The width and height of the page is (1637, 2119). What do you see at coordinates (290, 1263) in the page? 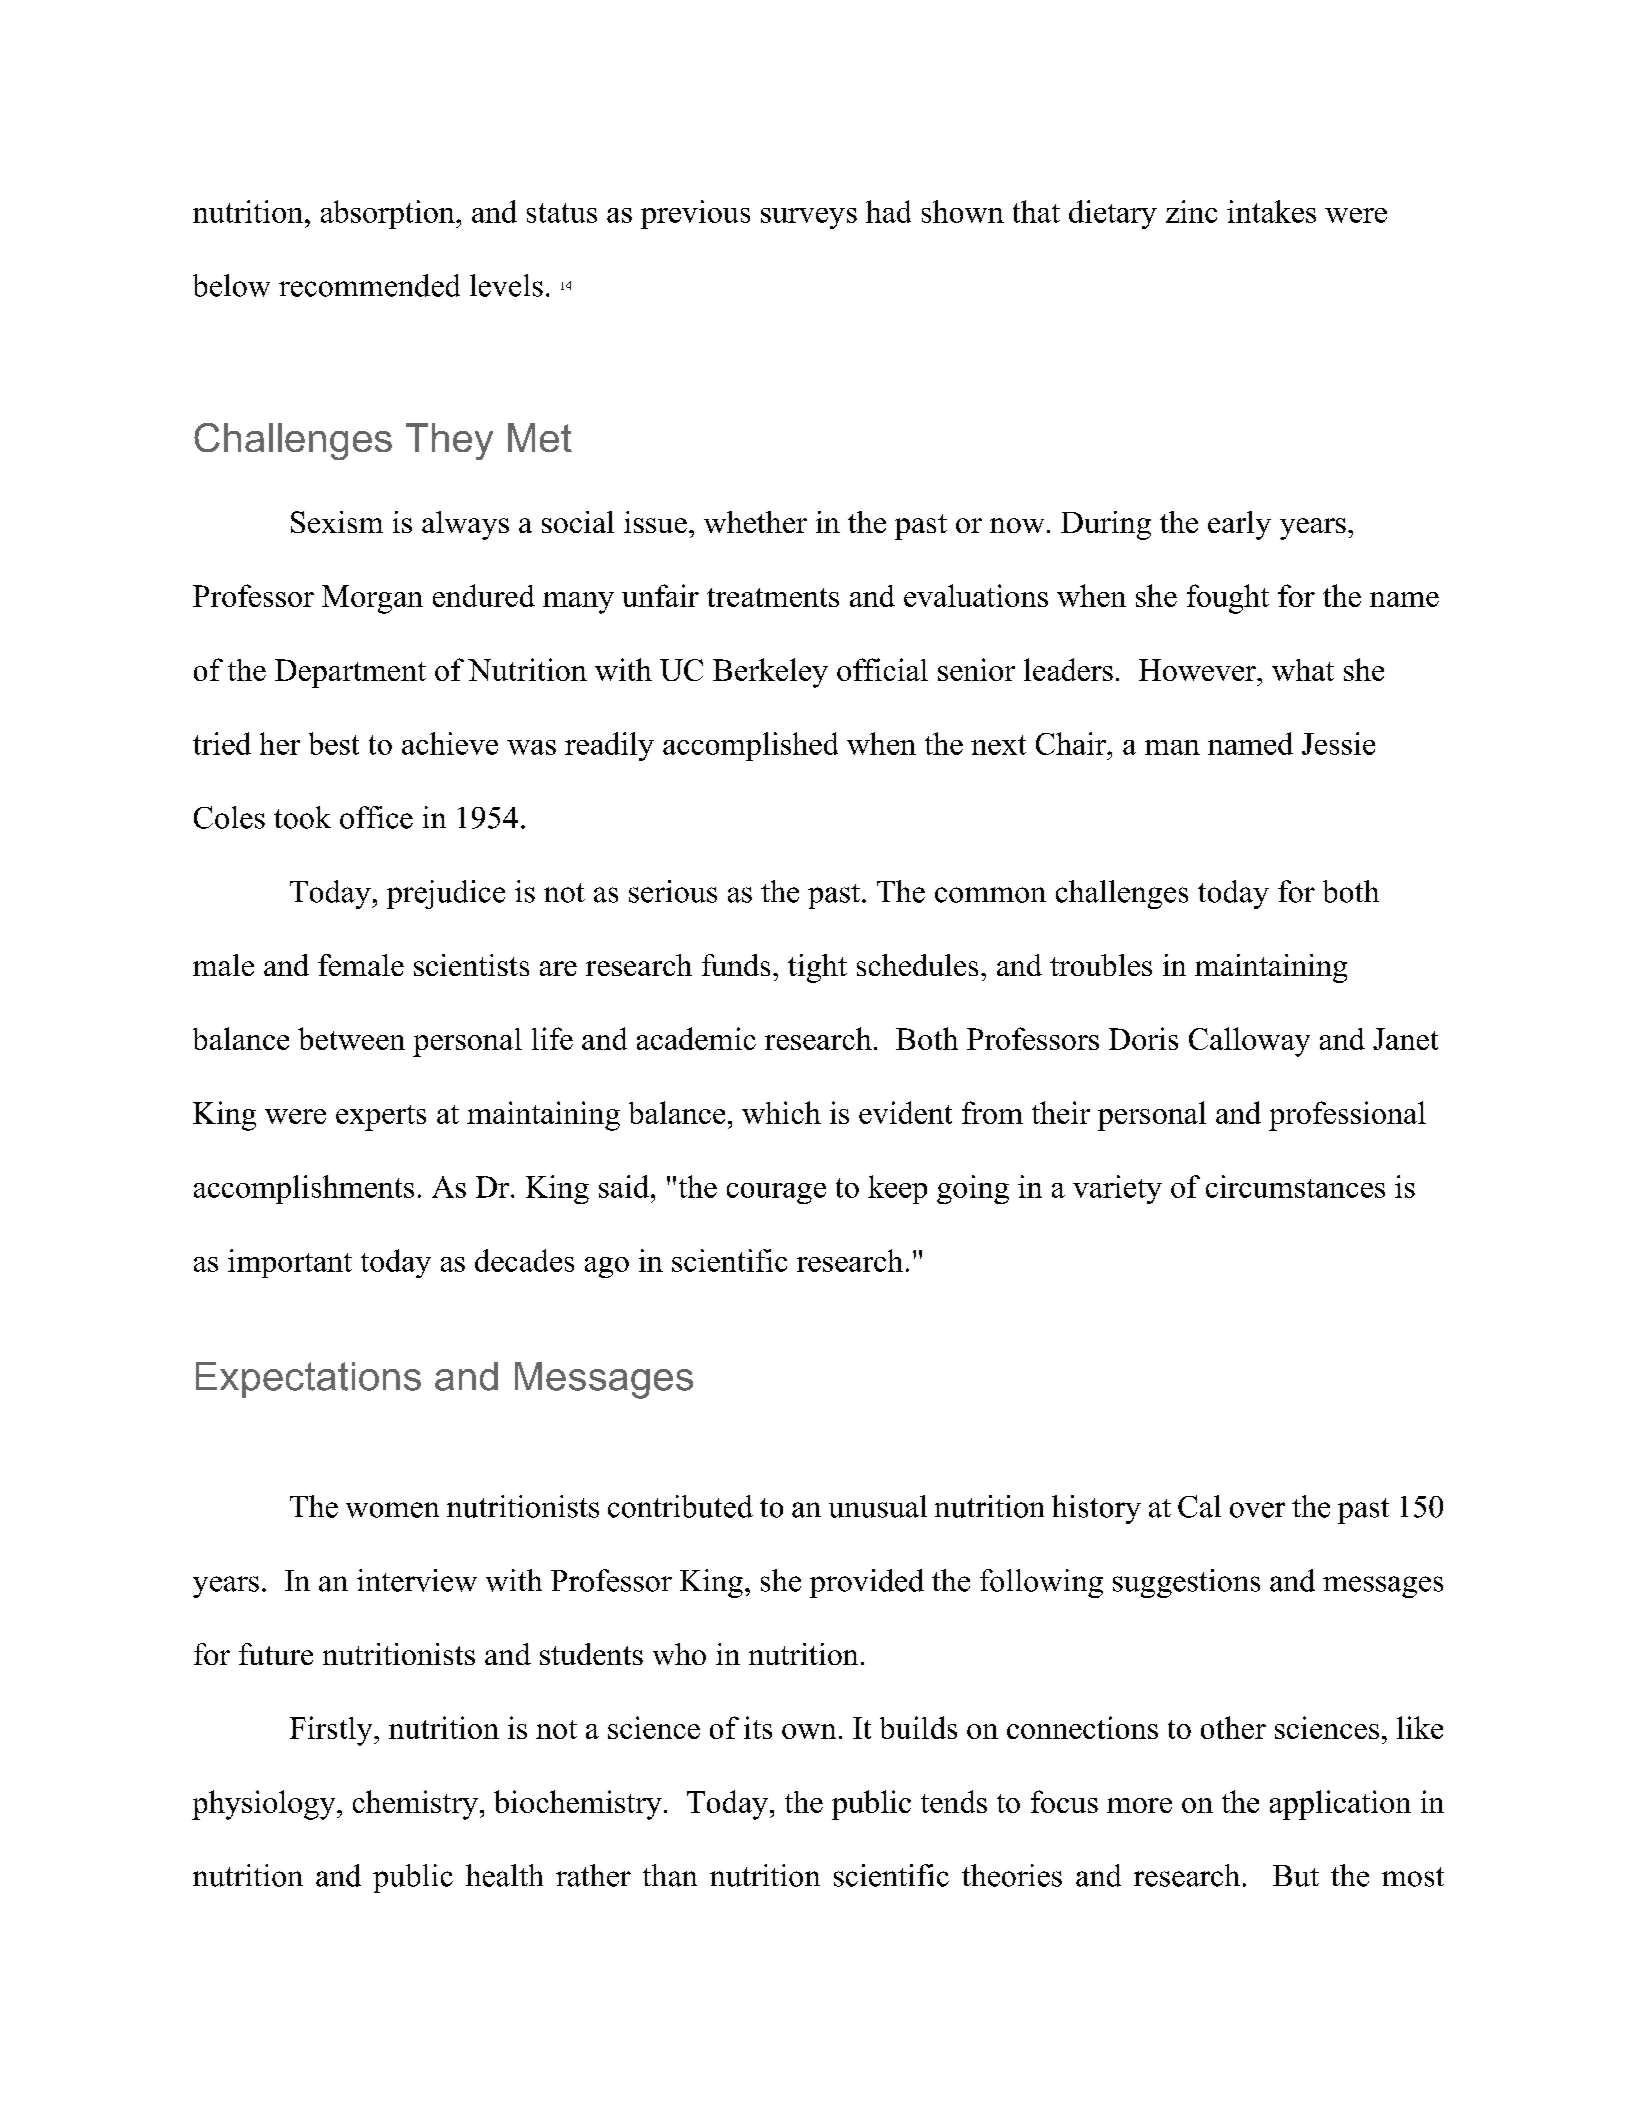
I see `important` at bounding box center [290, 1263].
